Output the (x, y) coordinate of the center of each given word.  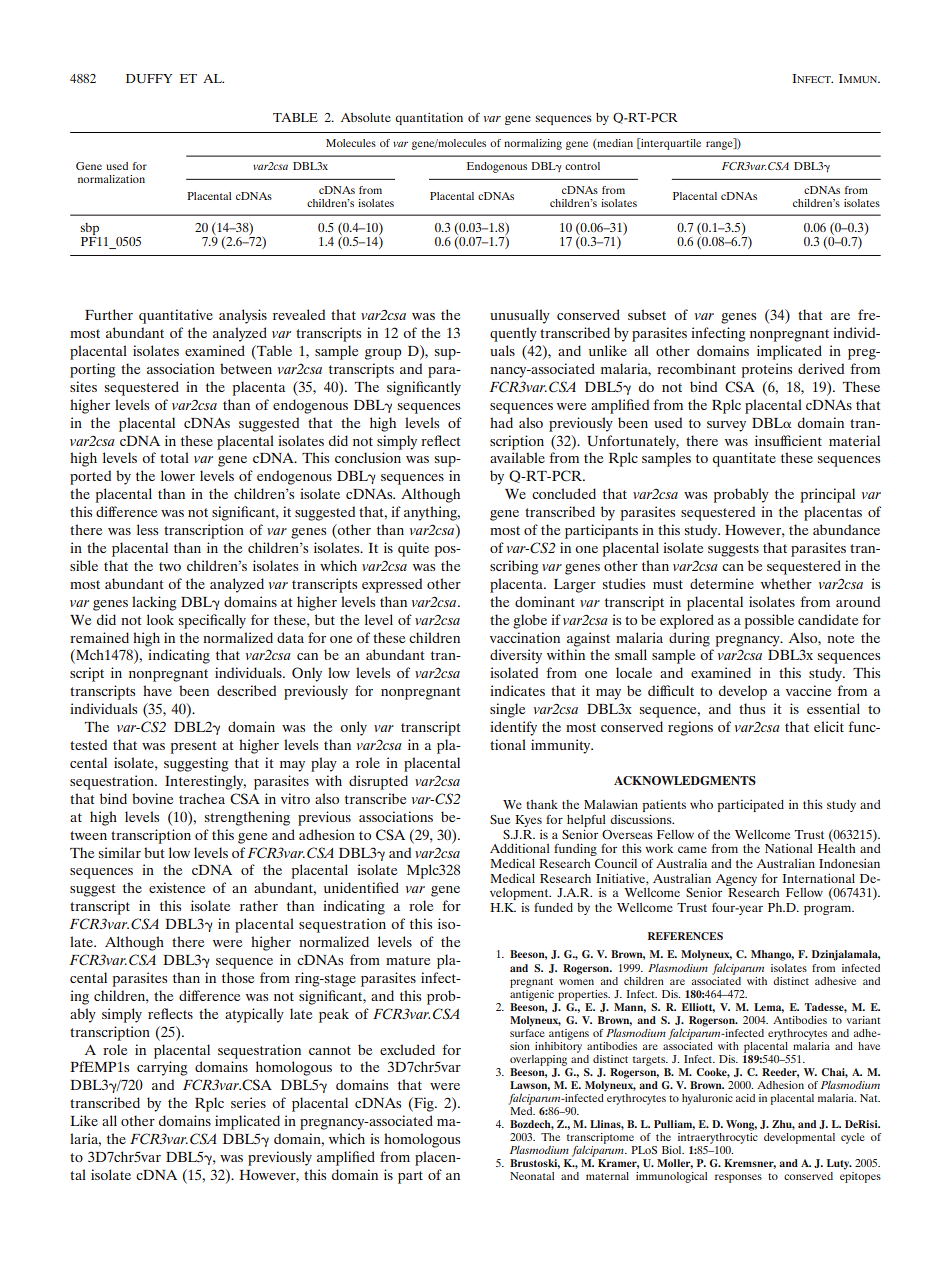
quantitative (176, 316)
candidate (828, 619)
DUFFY (149, 78)
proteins (767, 370)
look (160, 619)
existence (177, 887)
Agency (736, 880)
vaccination (525, 637)
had (501, 422)
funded (553, 907)
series (248, 1102)
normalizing (533, 144)
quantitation (429, 118)
